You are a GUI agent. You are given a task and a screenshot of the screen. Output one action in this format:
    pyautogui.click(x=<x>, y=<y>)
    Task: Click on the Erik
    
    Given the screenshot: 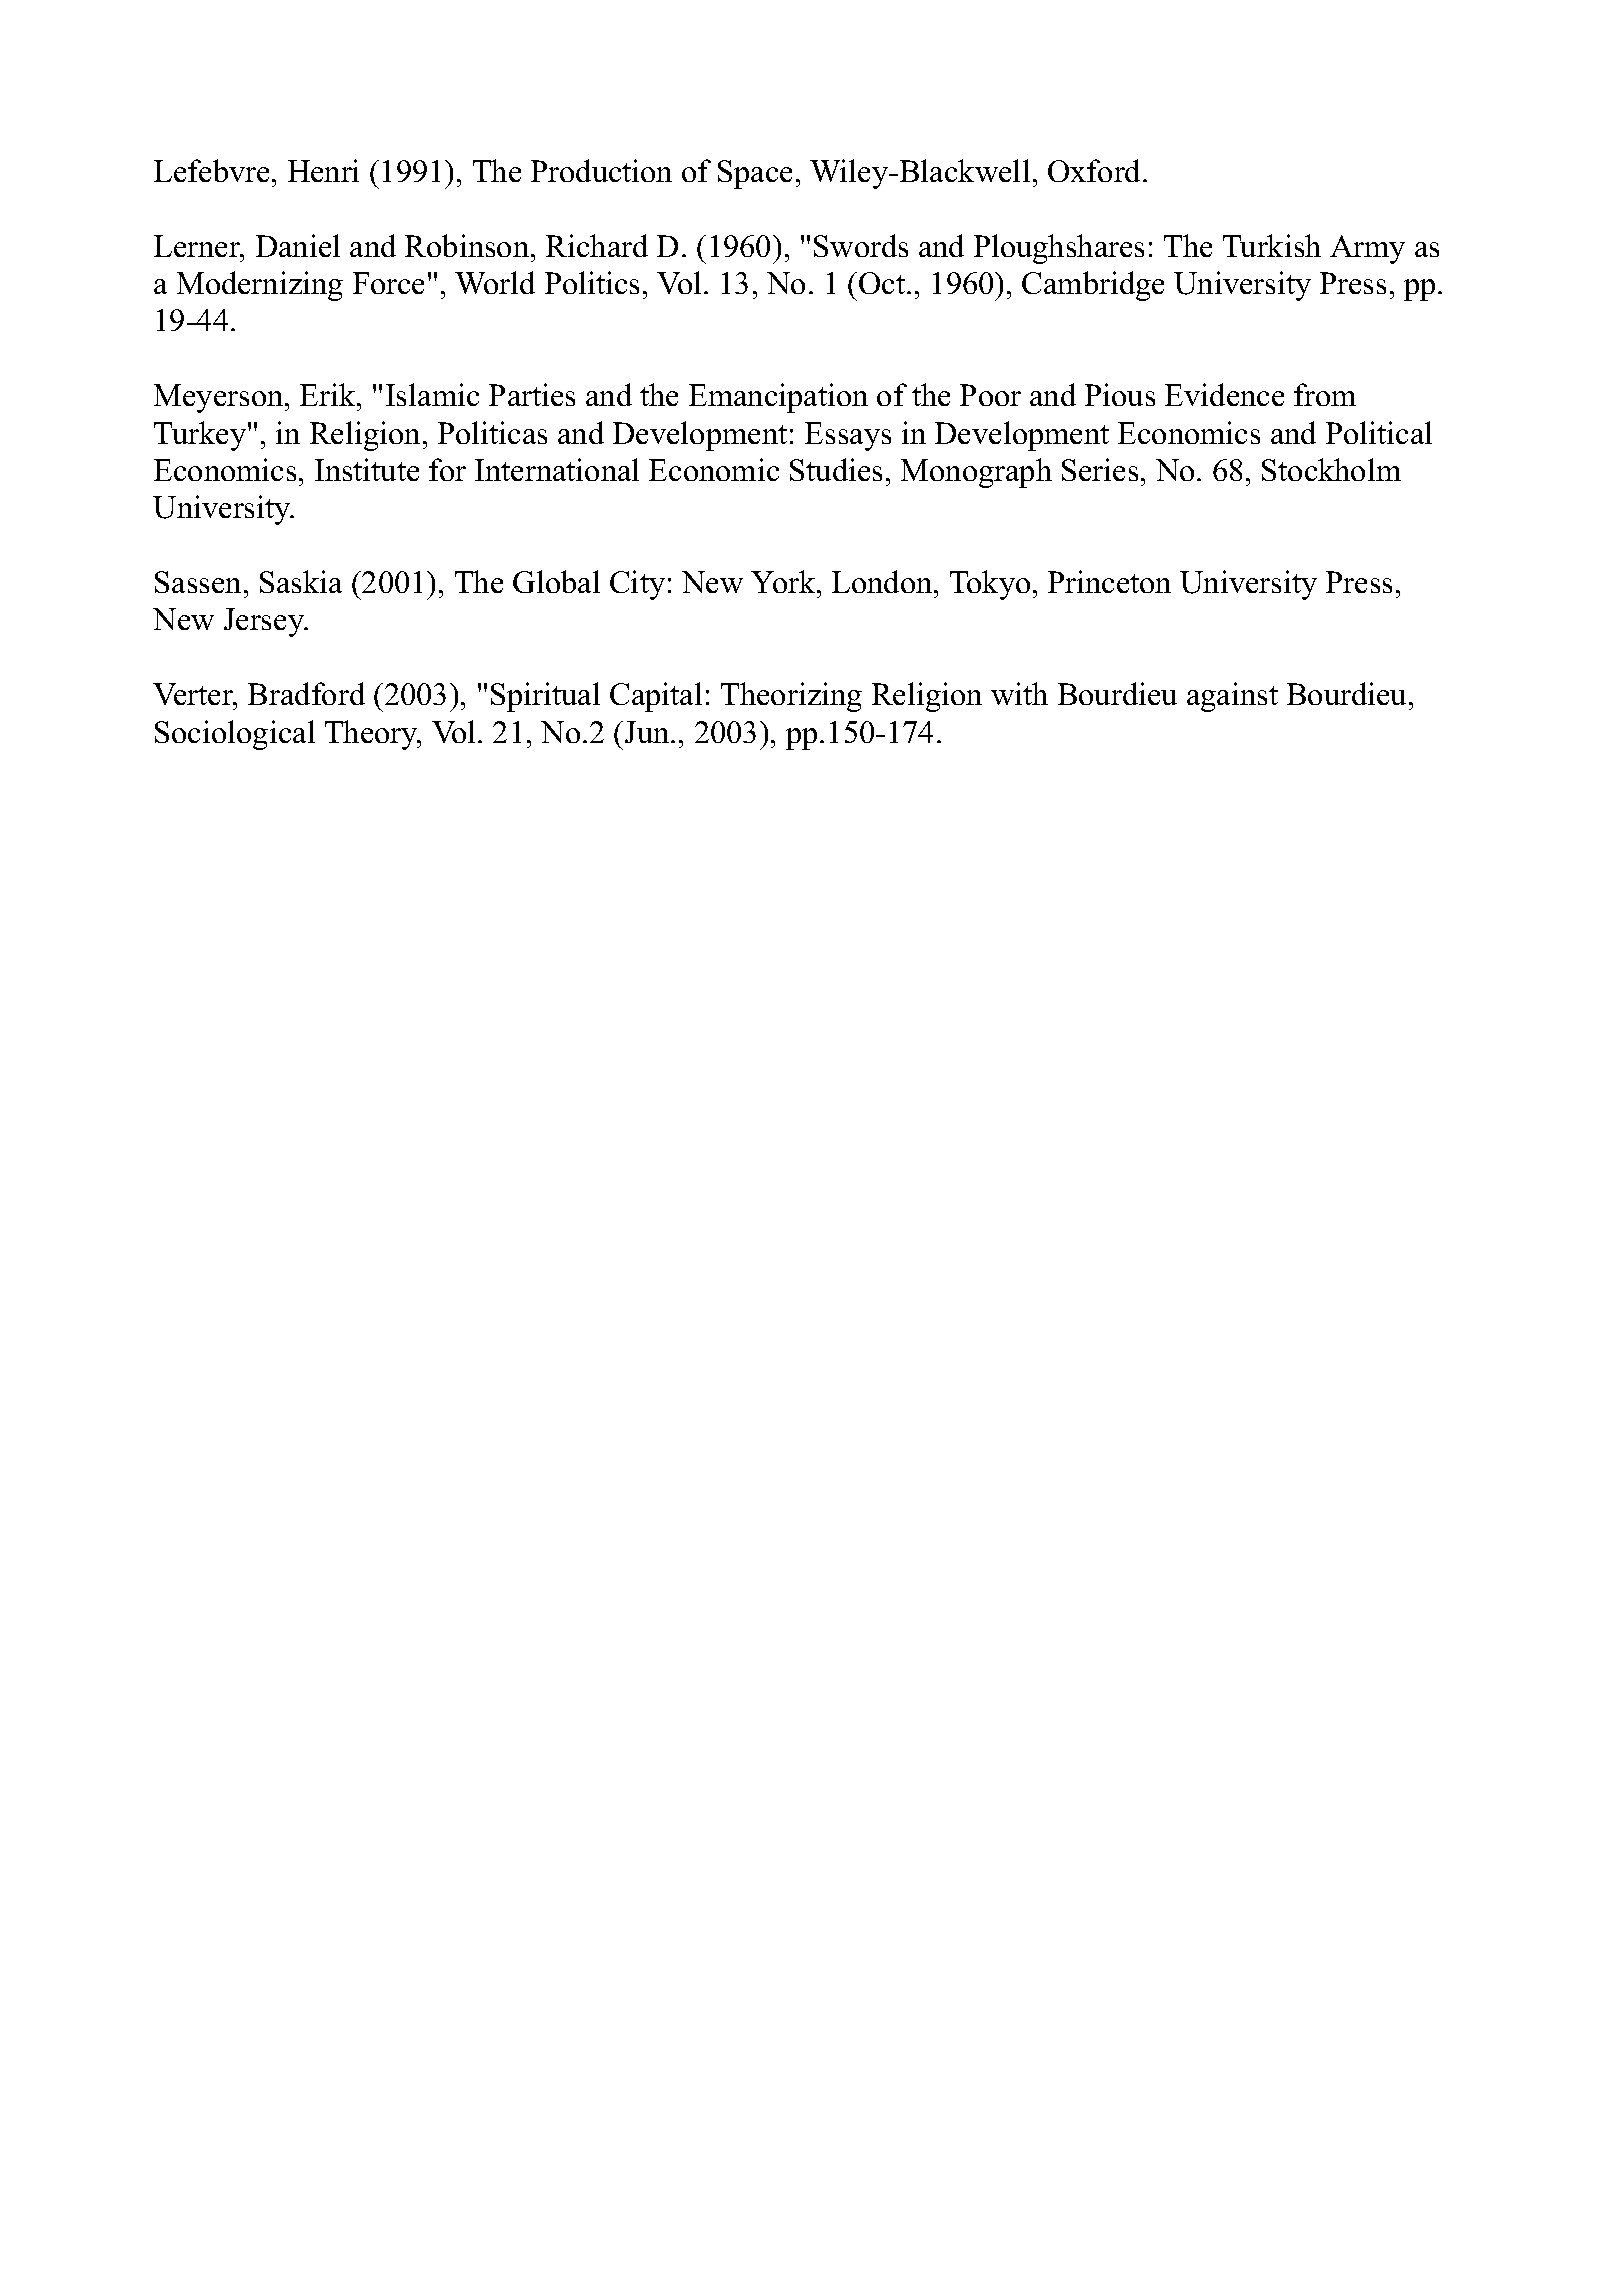 What is the action you would take?
    pyautogui.click(x=329, y=394)
